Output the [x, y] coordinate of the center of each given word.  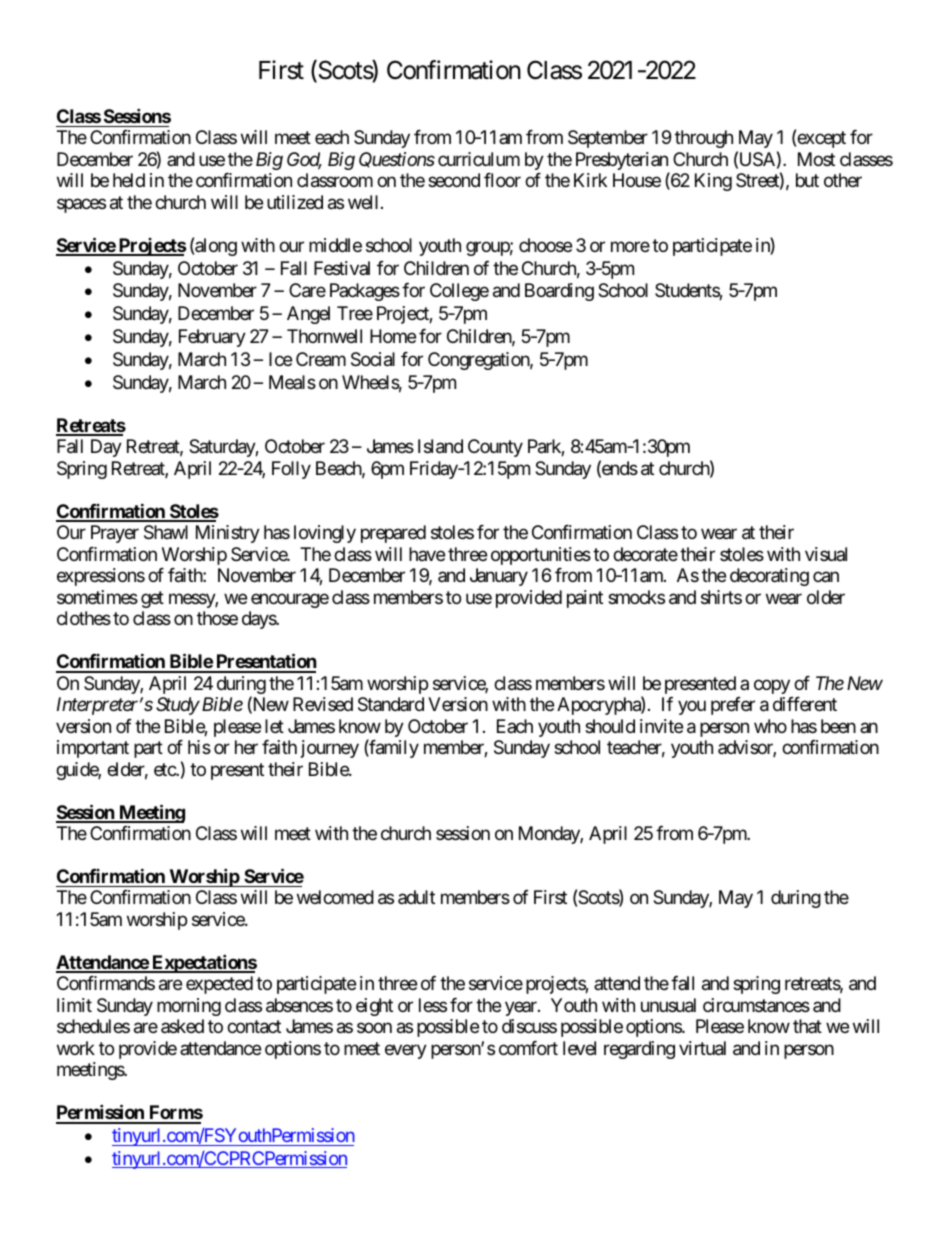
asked [182, 1026]
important [93, 749]
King [713, 182]
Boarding [559, 292]
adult [416, 897]
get [152, 599]
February [212, 338]
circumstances [756, 1005]
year [522, 1008]
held [129, 180]
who [770, 726]
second [454, 180]
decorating [769, 577]
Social [373, 359]
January [499, 577]
